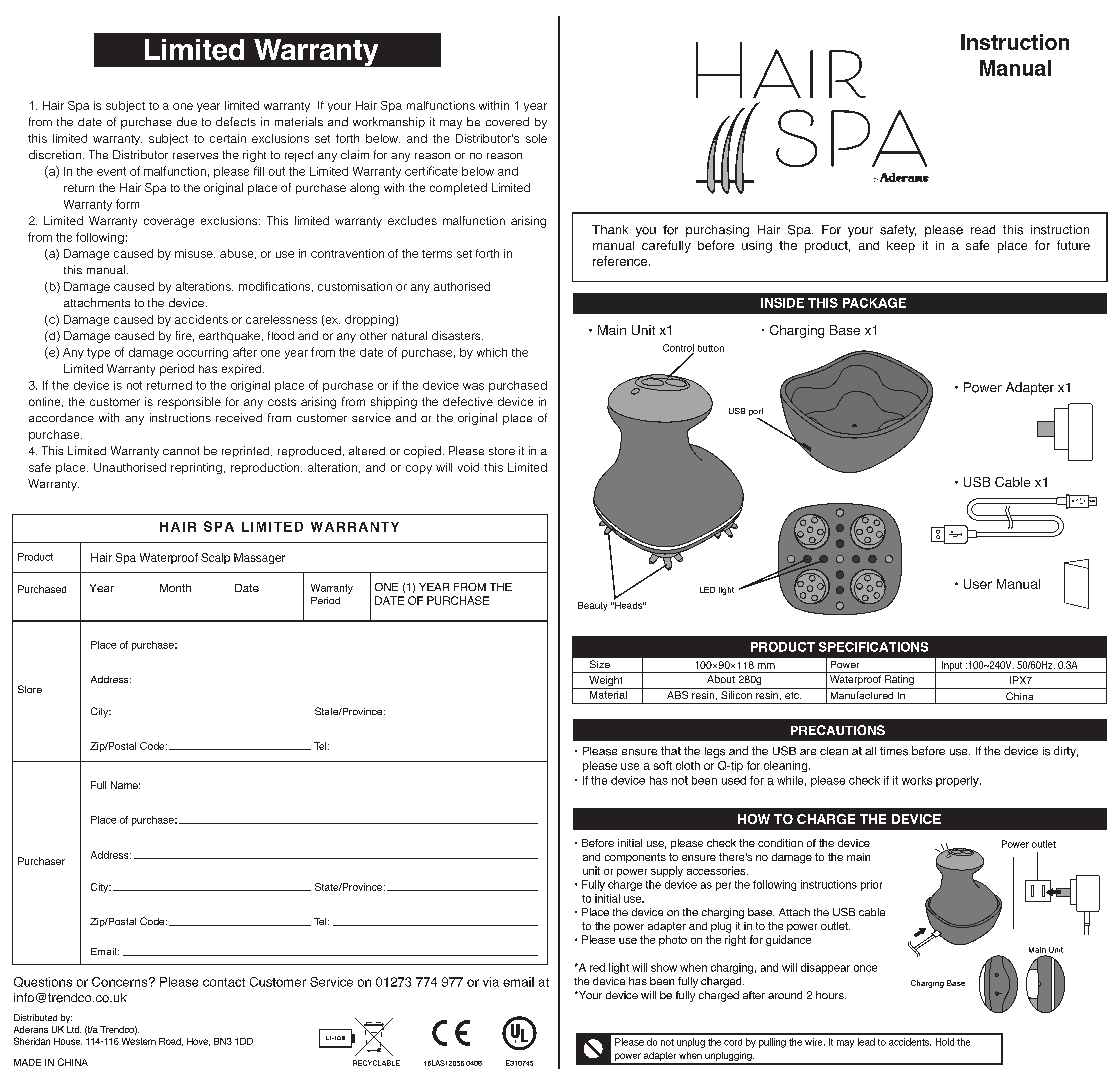 The width and height of the screenshot is (1120, 1082). Describe the element at coordinates (983, 229) in the screenshot. I see `read` at that location.
